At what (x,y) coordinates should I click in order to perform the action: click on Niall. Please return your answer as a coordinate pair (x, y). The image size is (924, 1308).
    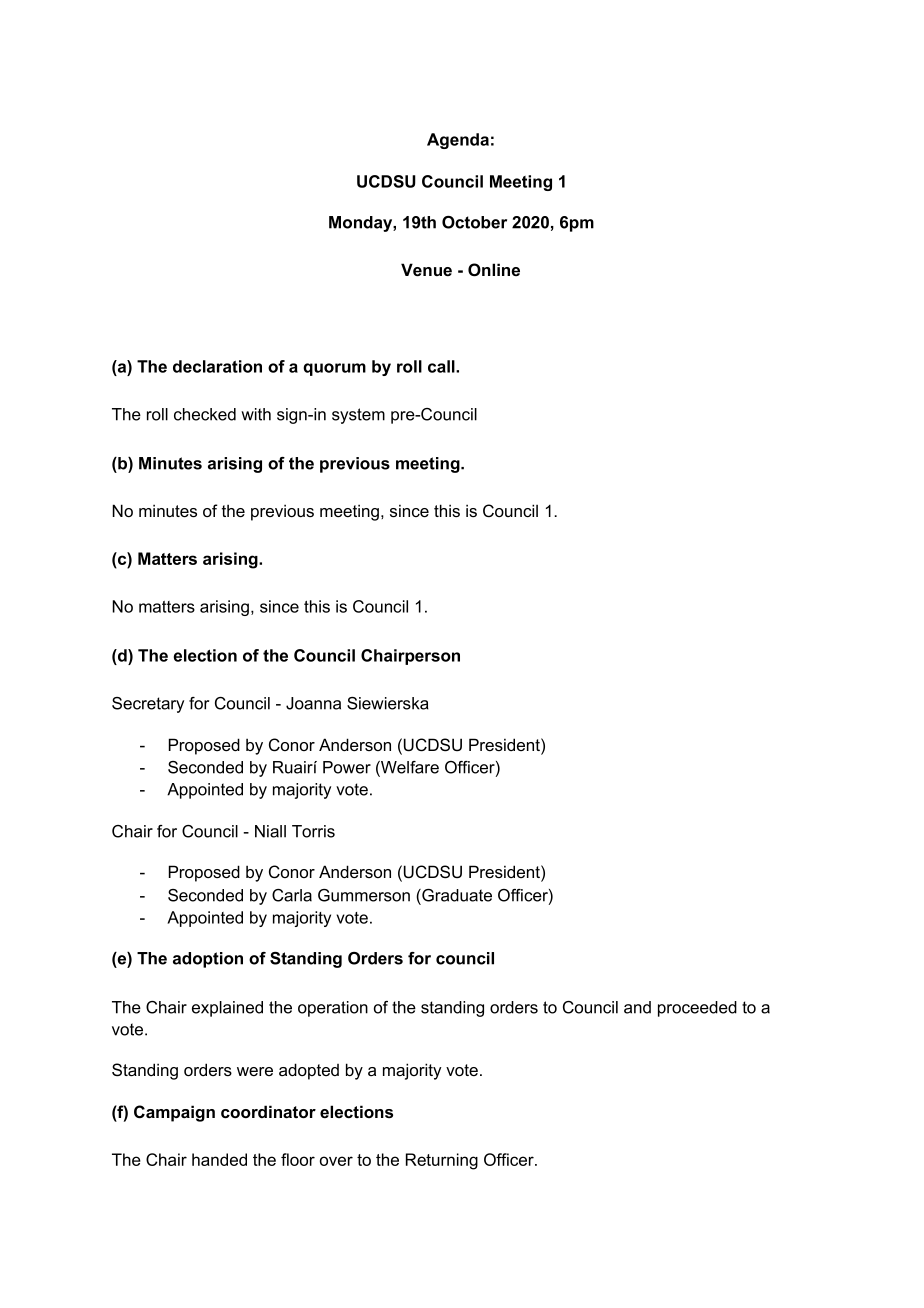
    Looking at the image, I should click on (270, 831).
